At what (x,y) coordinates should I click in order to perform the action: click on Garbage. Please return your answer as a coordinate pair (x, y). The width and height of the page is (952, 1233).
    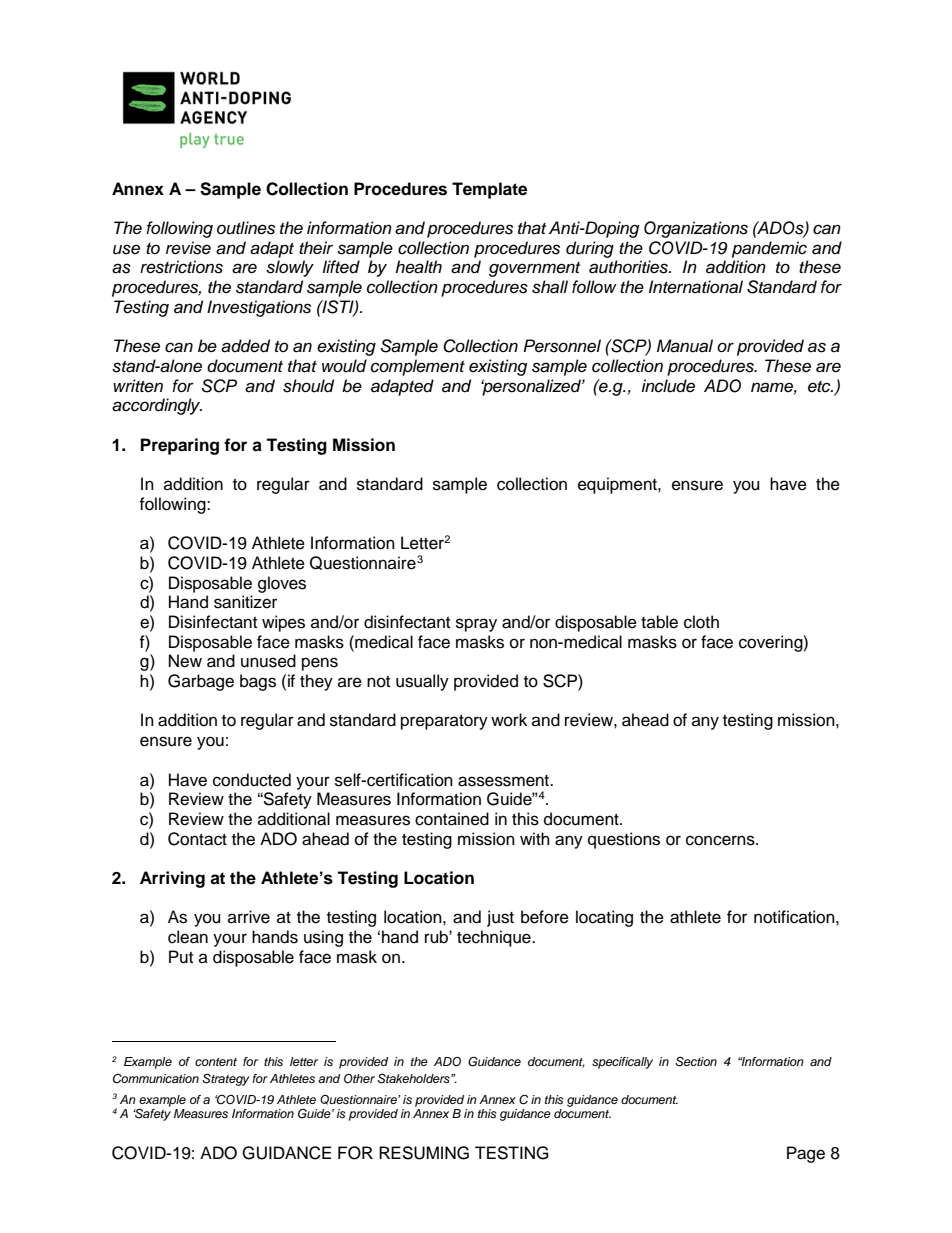
    Looking at the image, I should click on (201, 682).
